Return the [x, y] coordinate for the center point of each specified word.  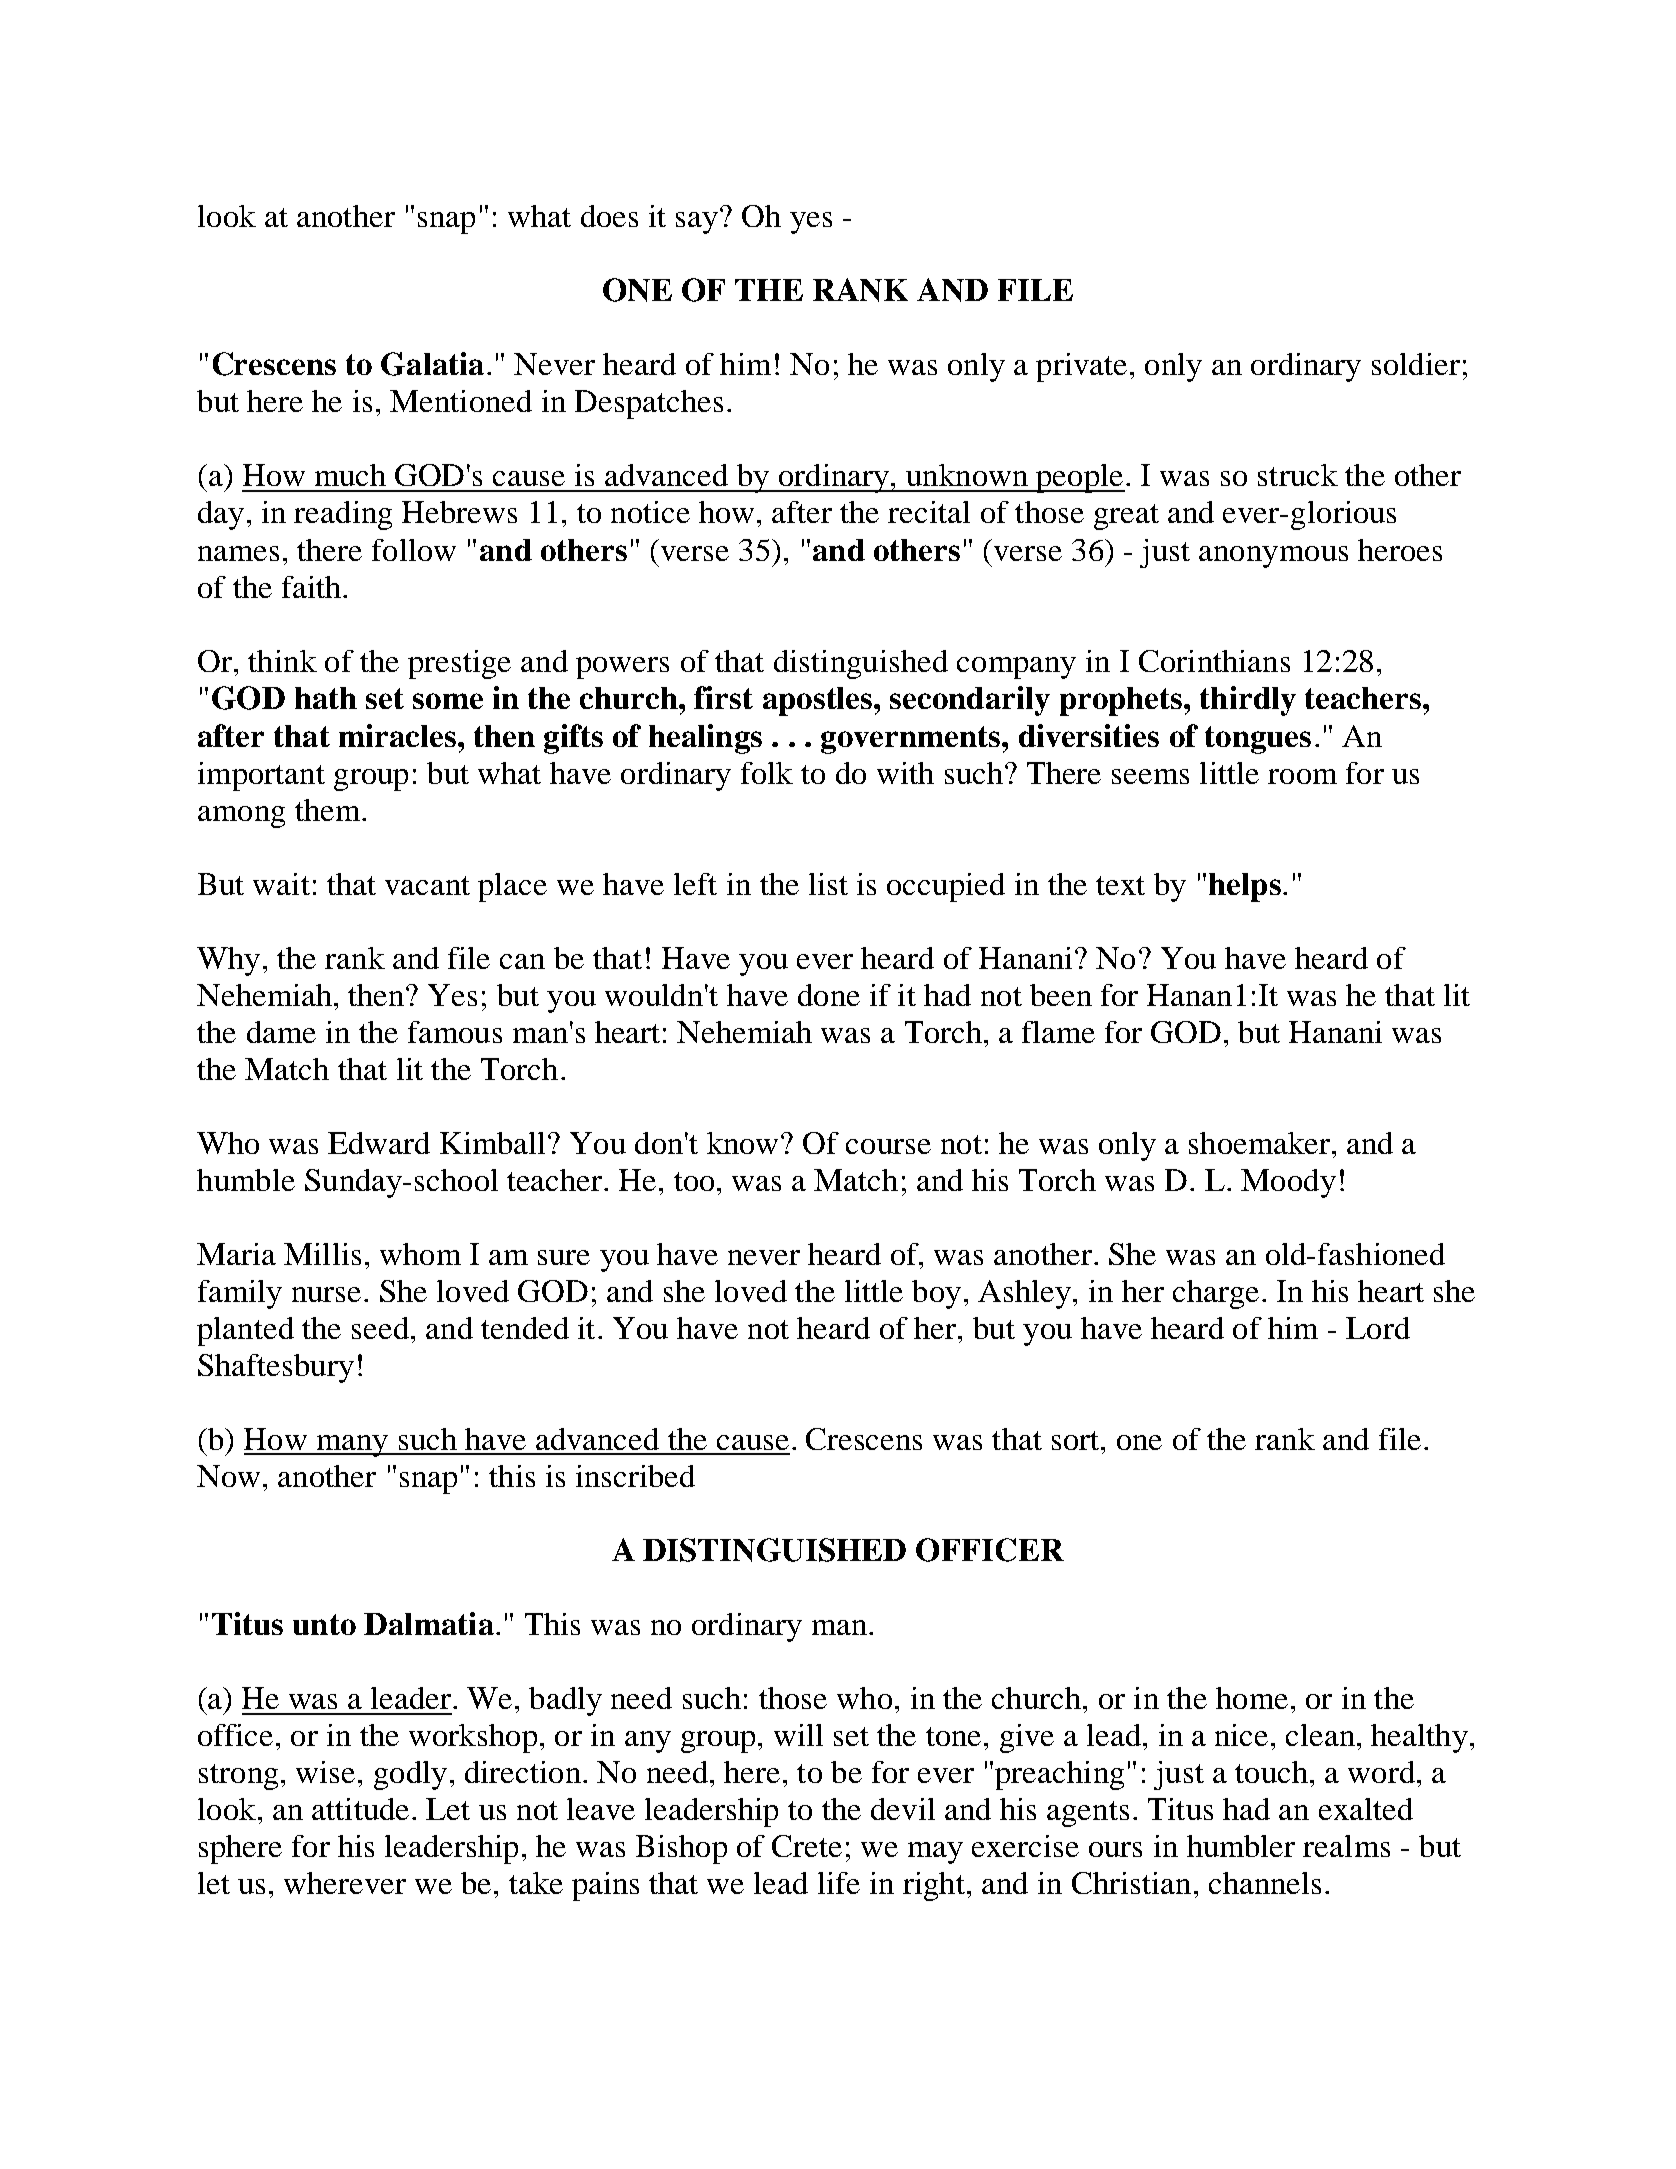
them [329, 810]
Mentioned [461, 401]
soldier [1416, 364]
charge [1216, 1294]
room [1302, 776]
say [697, 223]
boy [936, 1294]
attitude [360, 1809]
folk [767, 773]
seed [380, 1328]
